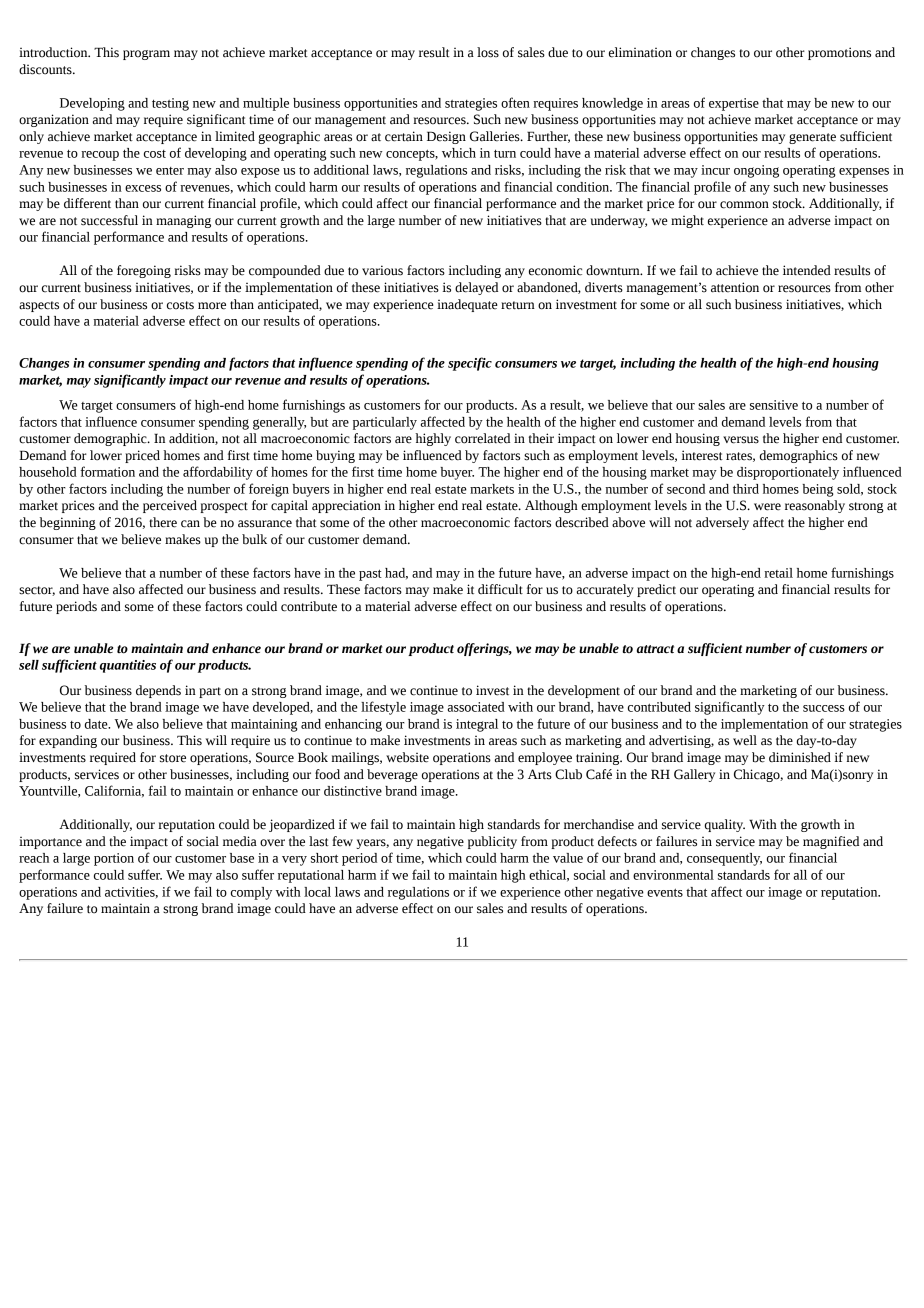 The image size is (924, 1308). What do you see at coordinates (492, 842) in the screenshot?
I see `publicity` at bounding box center [492, 842].
